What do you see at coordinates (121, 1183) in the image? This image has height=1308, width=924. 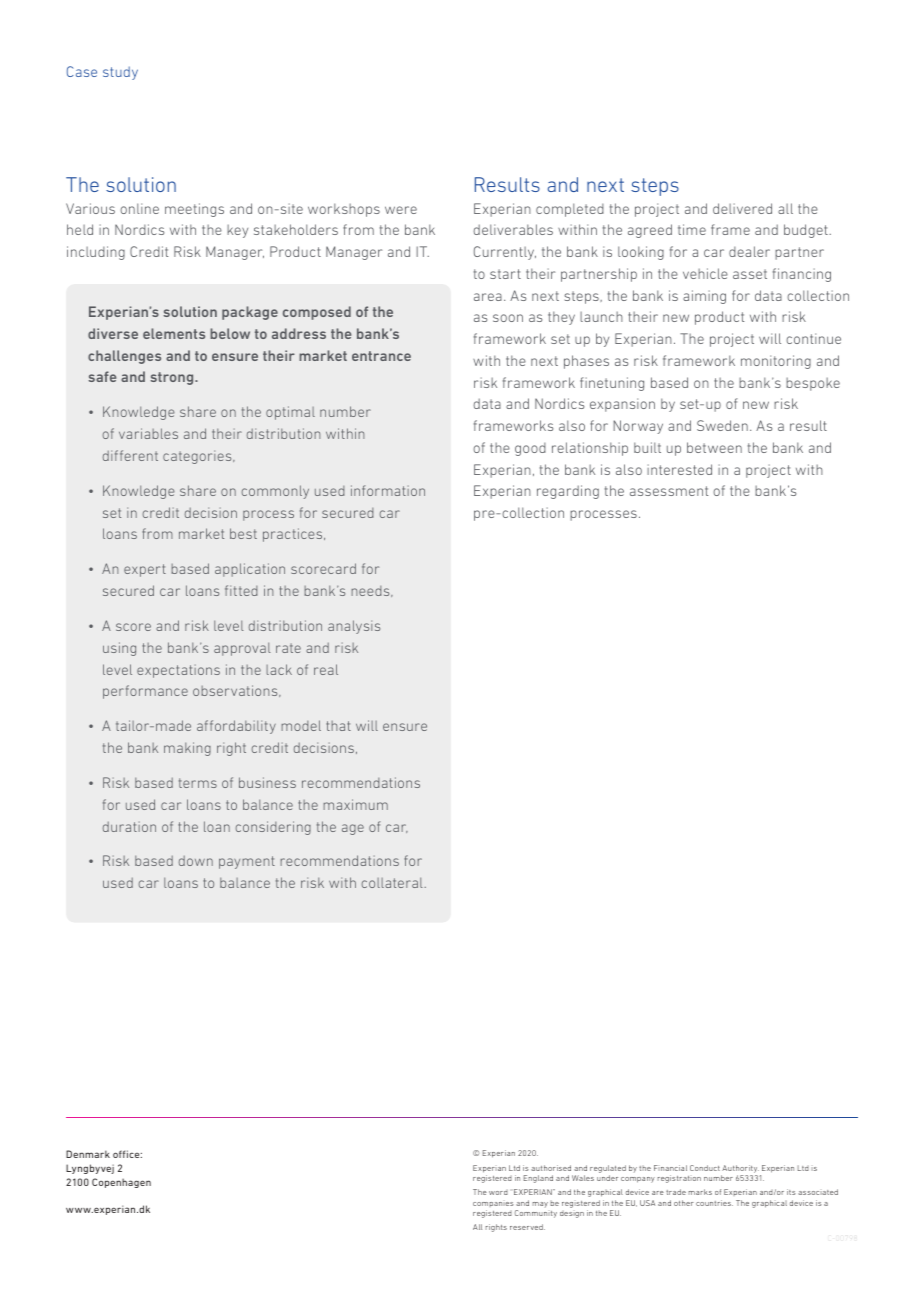 I see `Copenhagen` at bounding box center [121, 1183].
